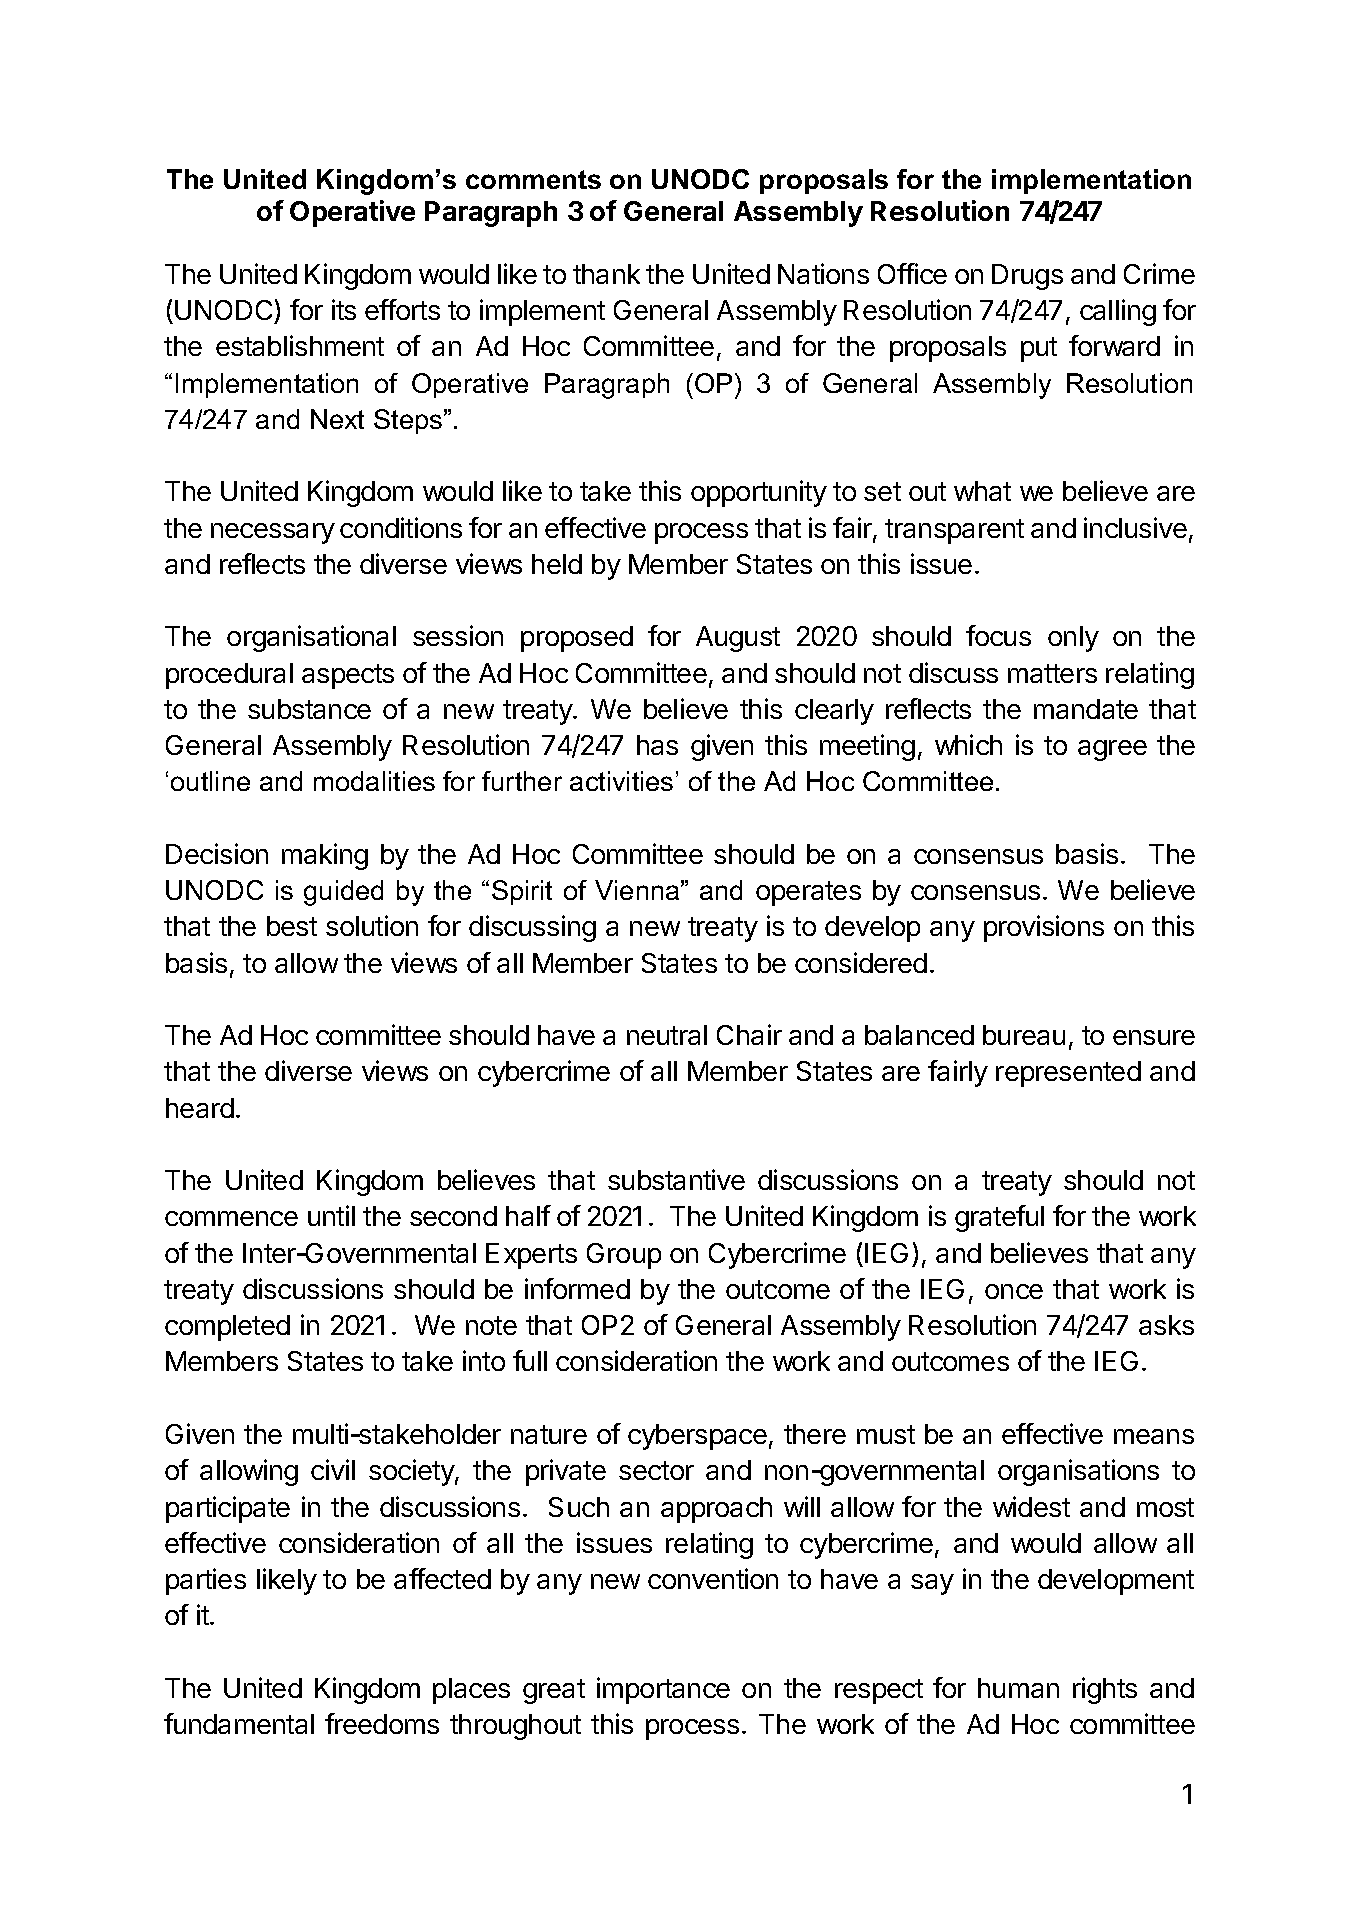  I want to click on importance, so click(663, 1690).
